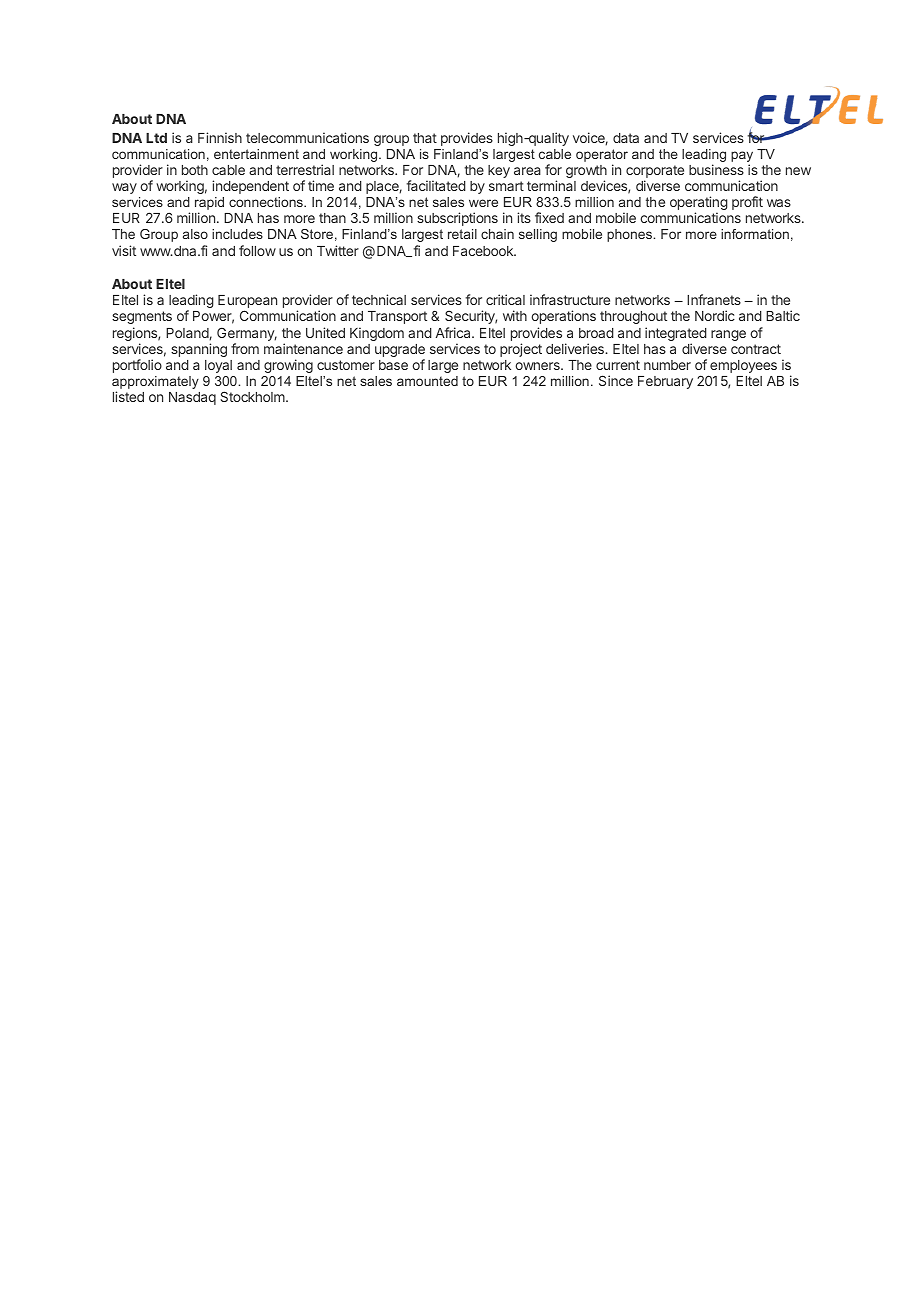  Describe the element at coordinates (199, 350) in the image. I see `spanning` at that location.
